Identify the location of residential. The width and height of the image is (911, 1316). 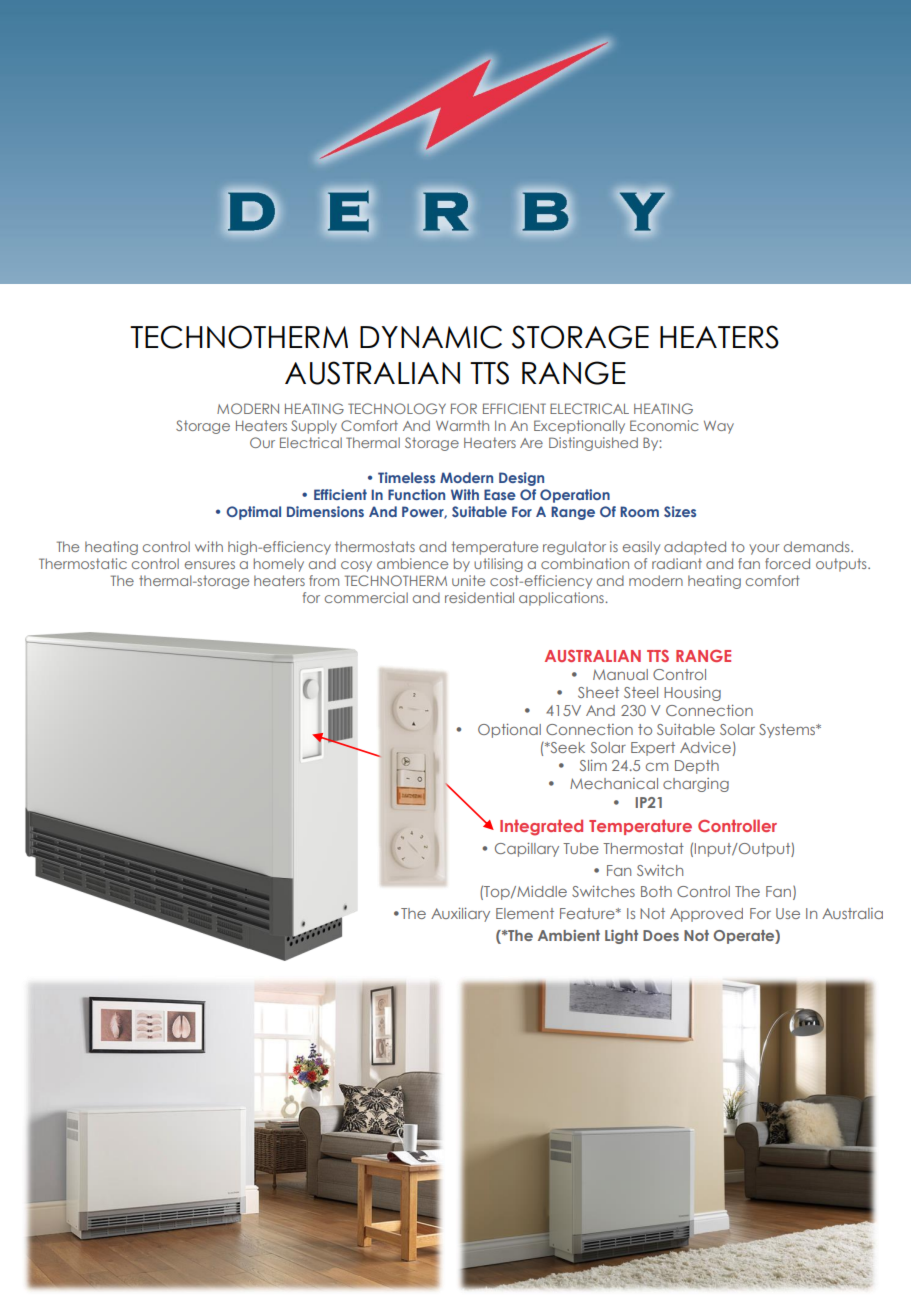
(479, 597).
